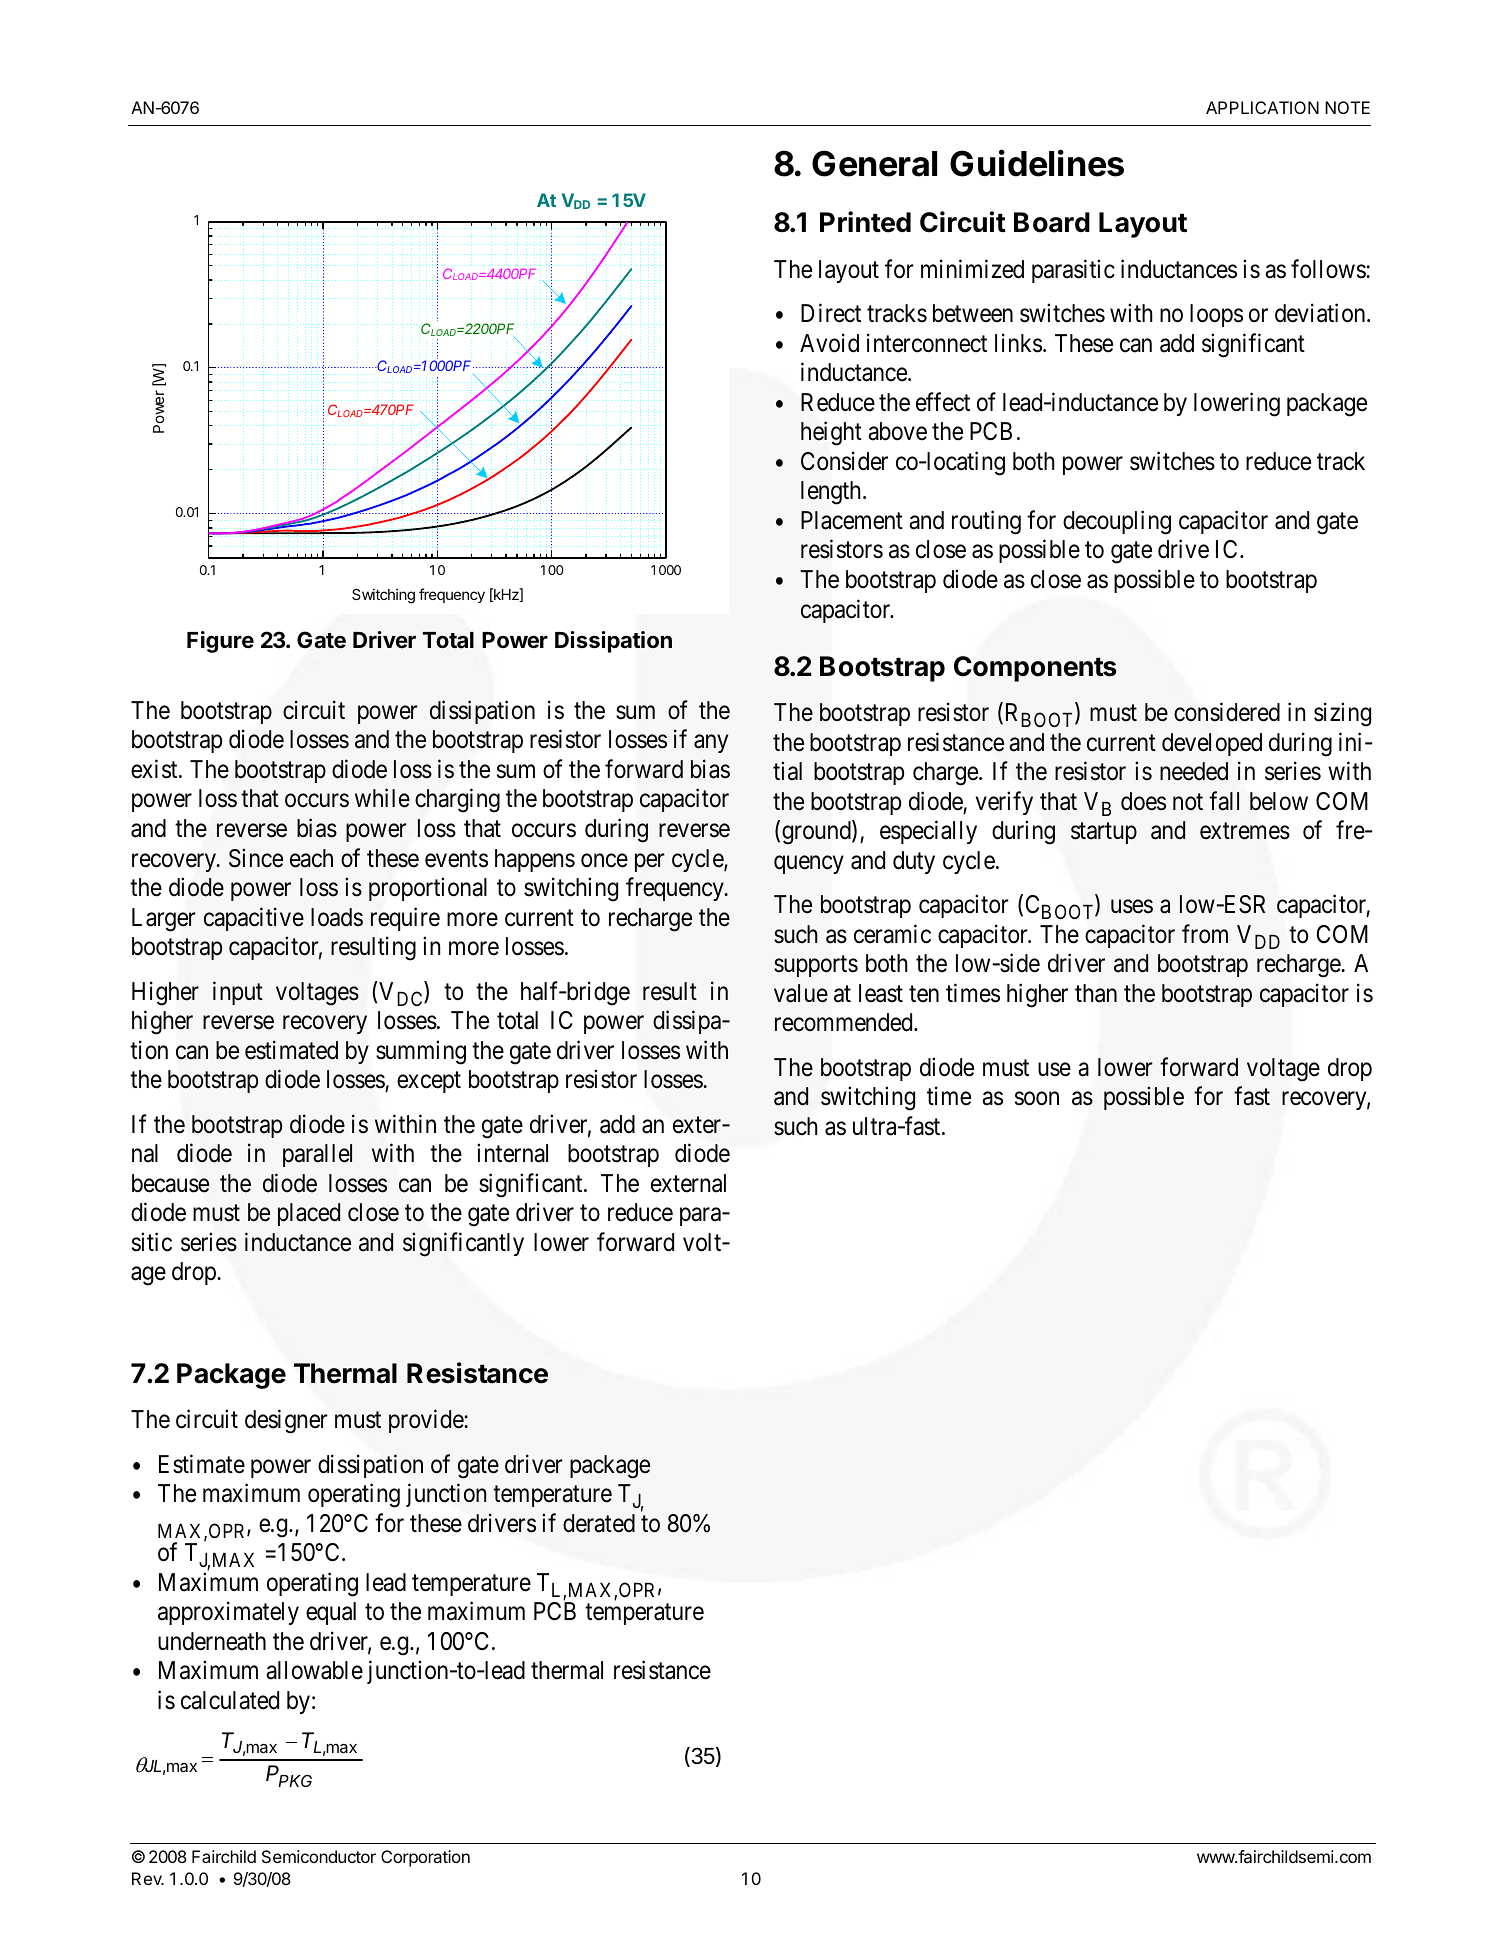 The image size is (1507, 1951). What do you see at coordinates (220, 642) in the image?
I see `Figure` at bounding box center [220, 642].
